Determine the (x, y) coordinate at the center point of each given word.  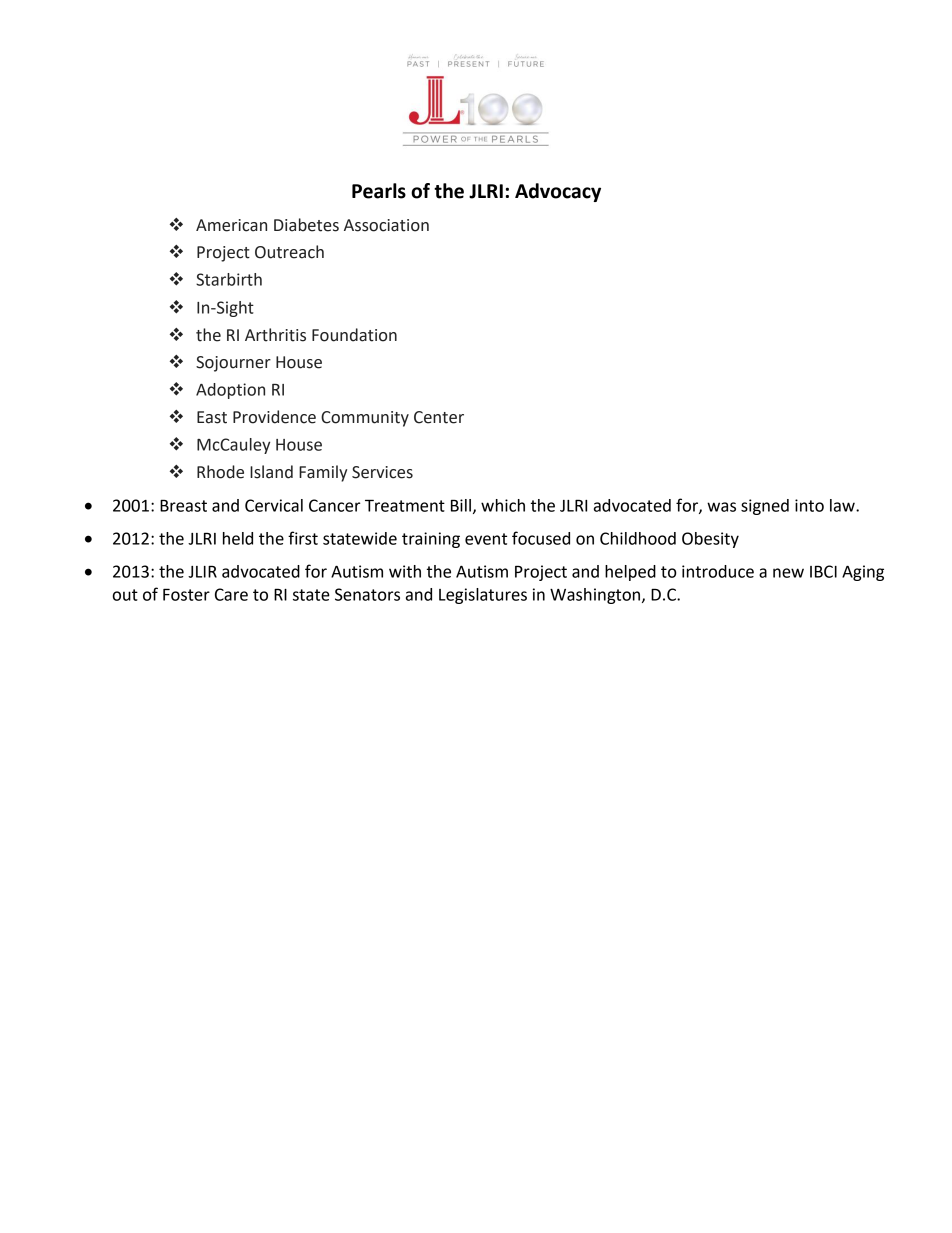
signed (765, 507)
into (809, 505)
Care (231, 594)
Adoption (230, 391)
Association (386, 225)
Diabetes (306, 225)
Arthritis (275, 335)
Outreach (289, 252)
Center (439, 417)
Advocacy (558, 192)
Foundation (354, 335)
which (503, 505)
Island (271, 472)
